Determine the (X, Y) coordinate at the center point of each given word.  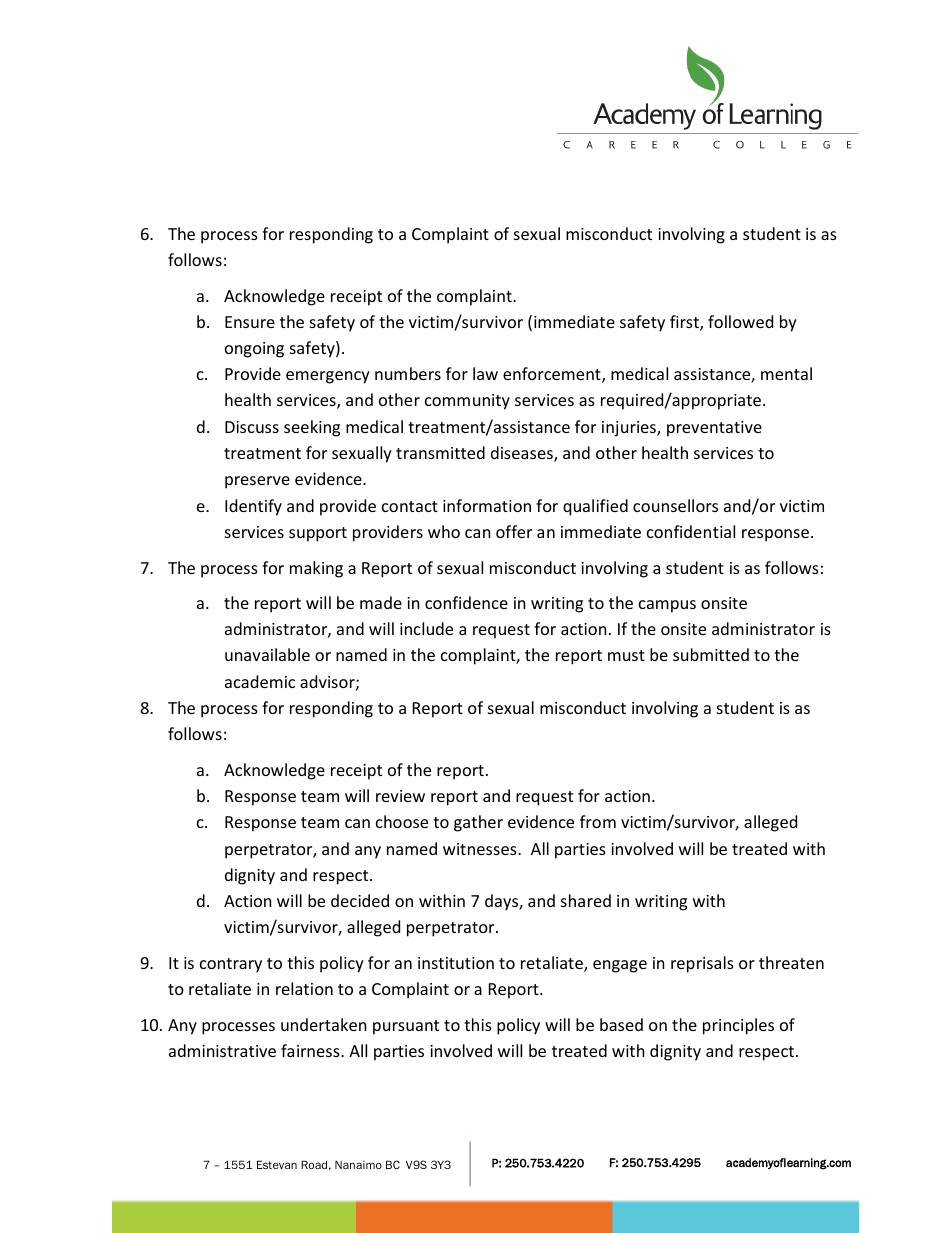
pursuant (406, 1027)
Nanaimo (358, 1164)
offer (514, 531)
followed (740, 321)
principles (738, 1026)
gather (478, 823)
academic (260, 681)
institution (456, 963)
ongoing (254, 350)
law (485, 373)
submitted (711, 654)
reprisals (702, 964)
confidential (691, 531)
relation (304, 988)
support (318, 534)
